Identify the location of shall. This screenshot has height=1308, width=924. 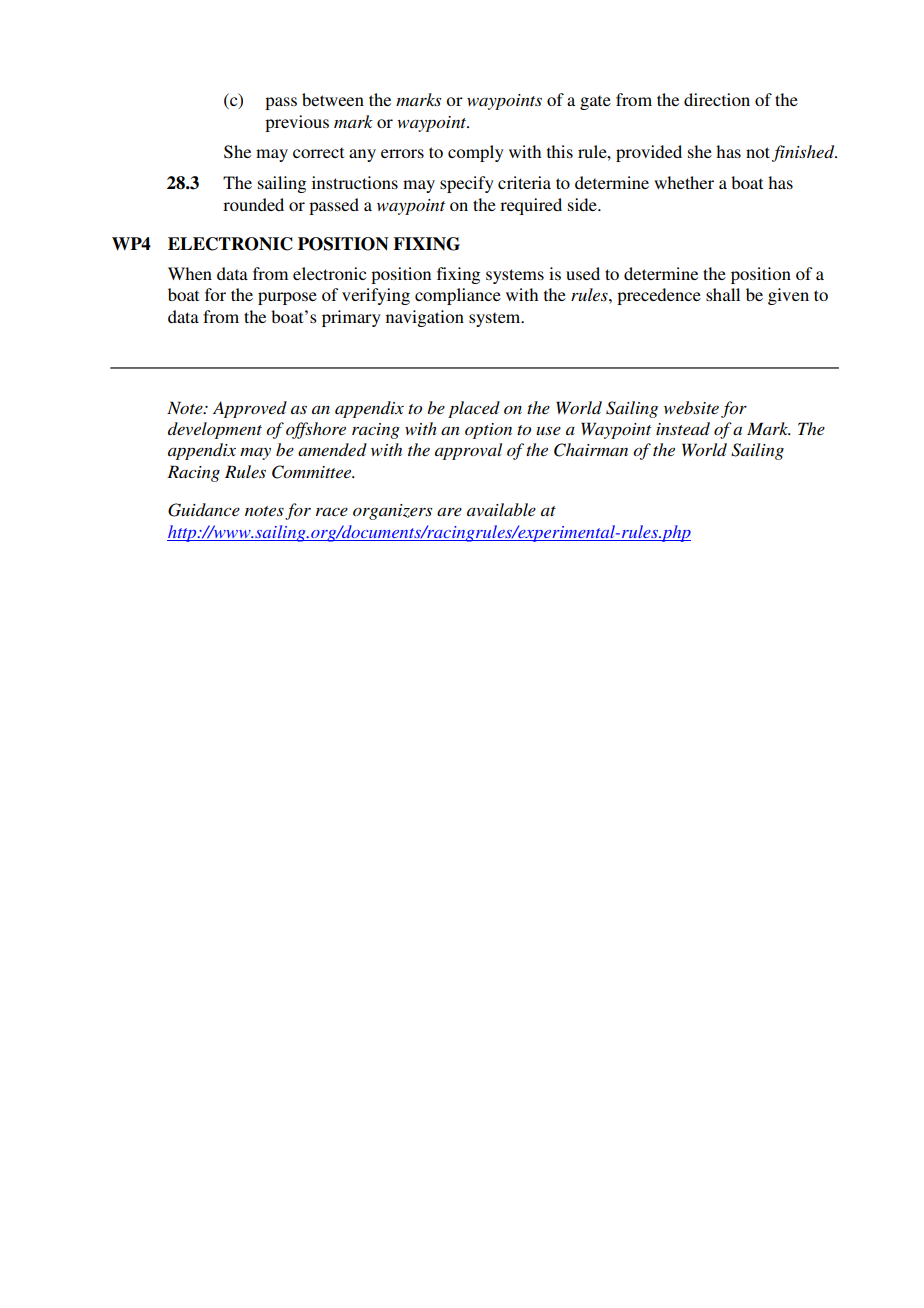
(723, 294).
